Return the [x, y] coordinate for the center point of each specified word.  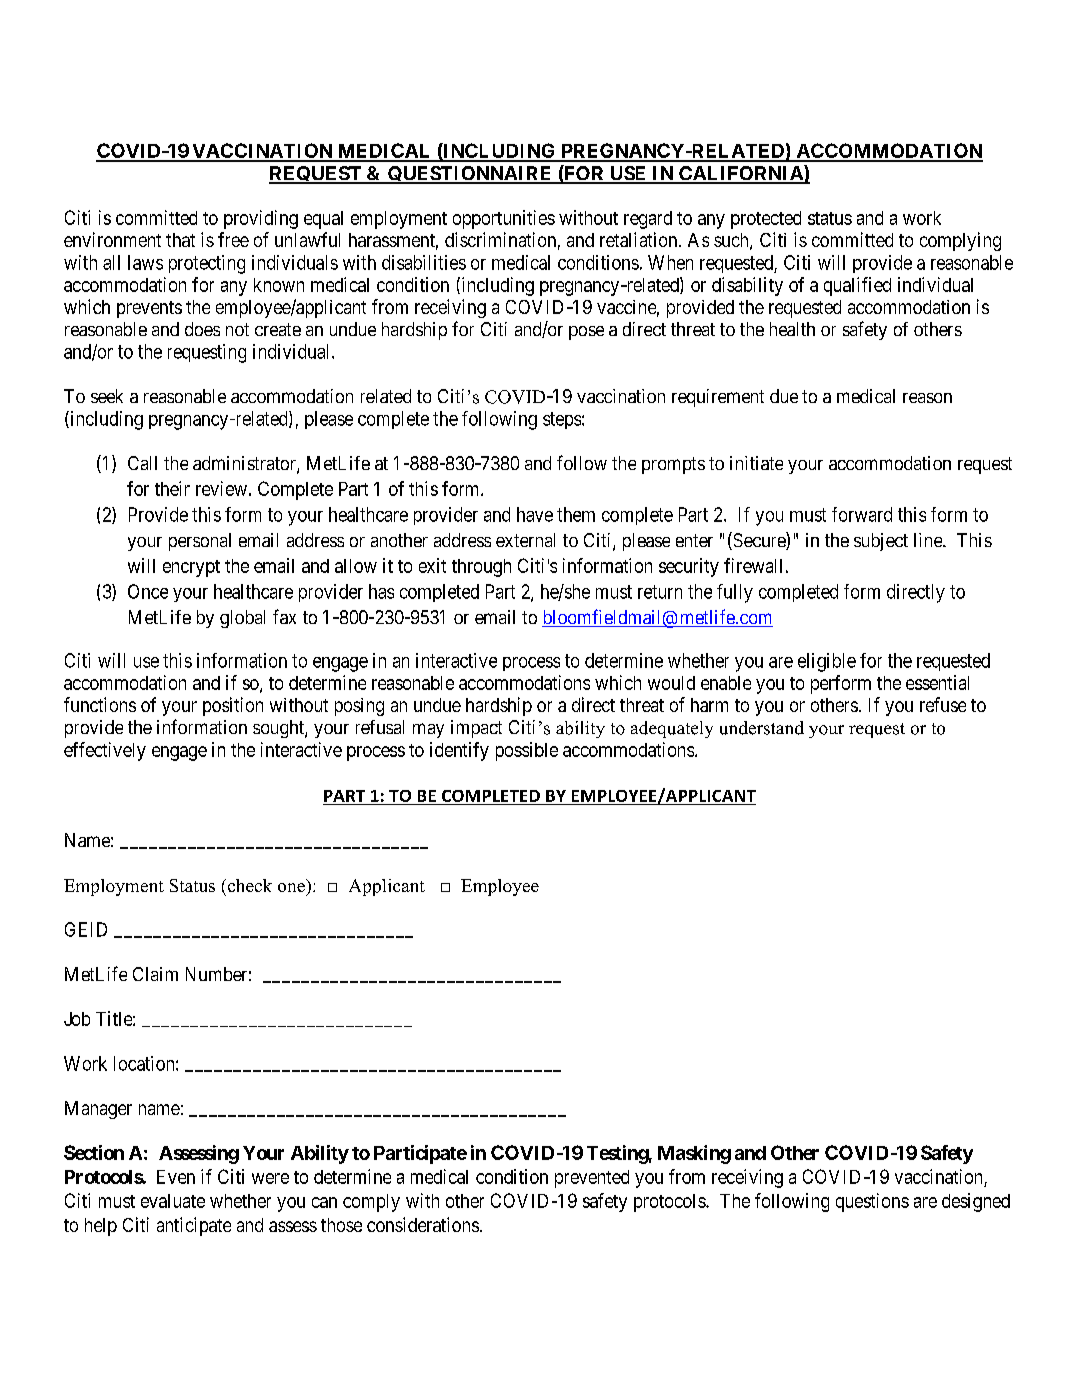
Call [142, 463]
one [291, 887]
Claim [155, 974]
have [535, 514]
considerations [423, 1224]
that [180, 240]
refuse [943, 704]
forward [862, 514]
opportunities [504, 219]
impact [476, 729]
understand [762, 728]
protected [766, 220]
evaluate [173, 1201]
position [233, 706]
